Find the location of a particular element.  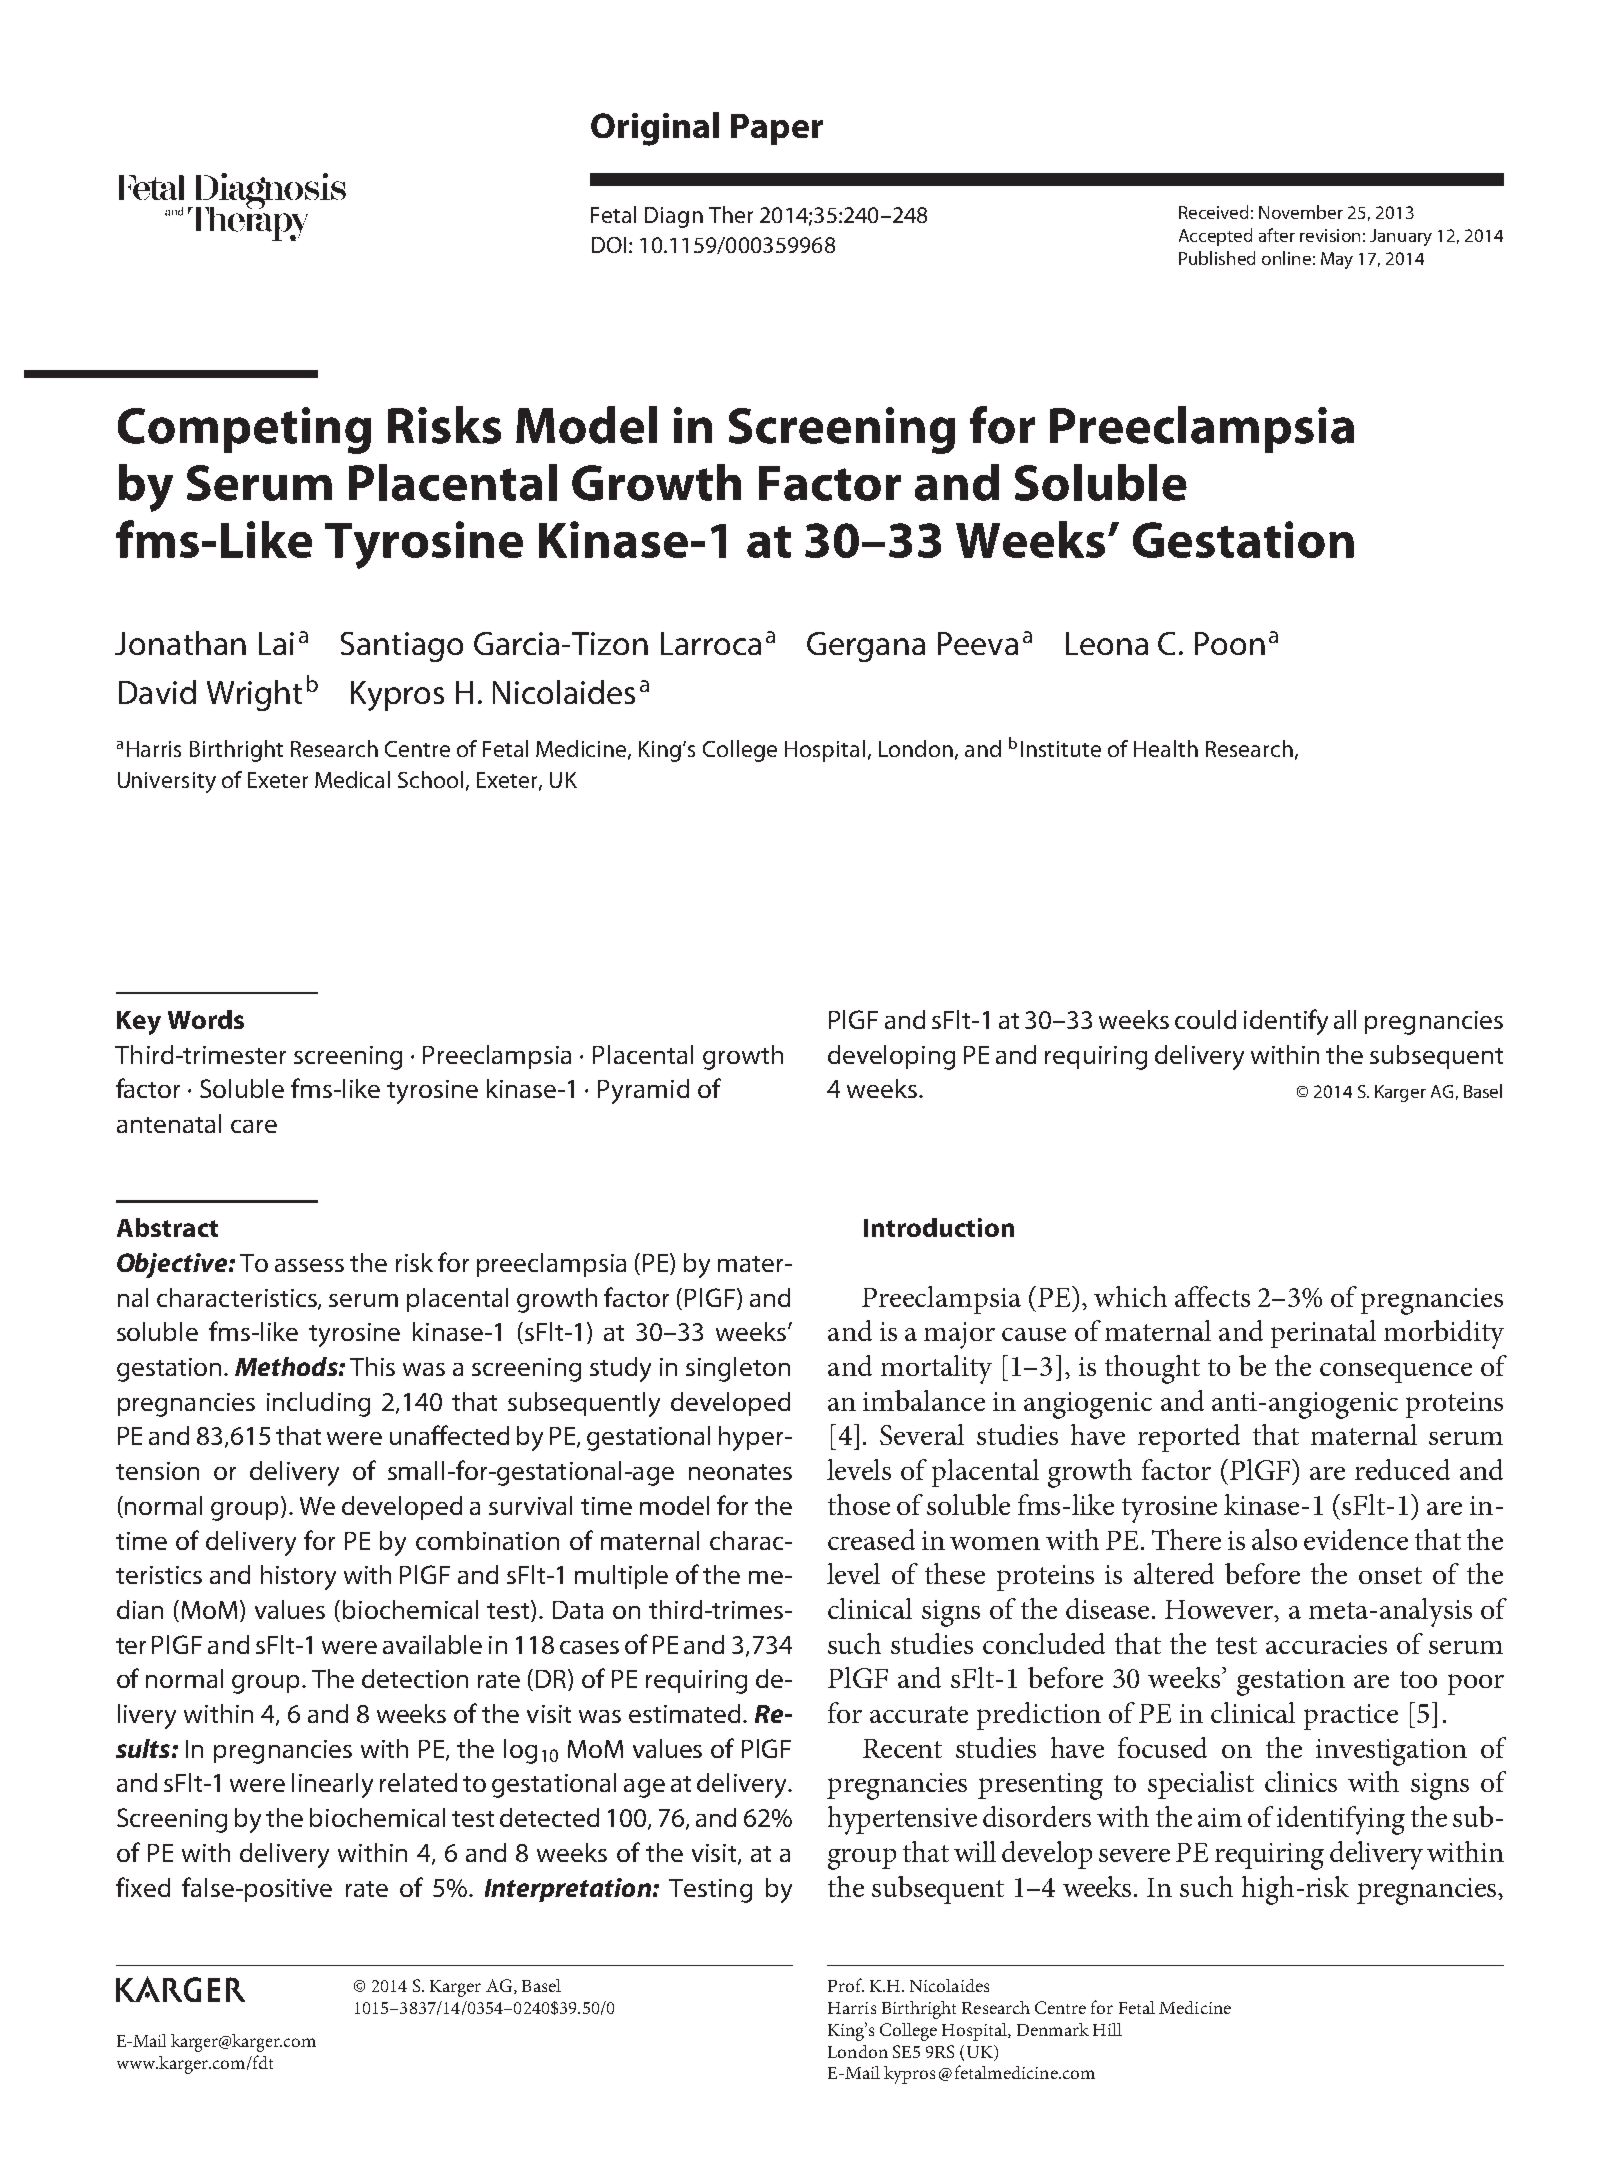

Institute is located at coordinates (1061, 749).
